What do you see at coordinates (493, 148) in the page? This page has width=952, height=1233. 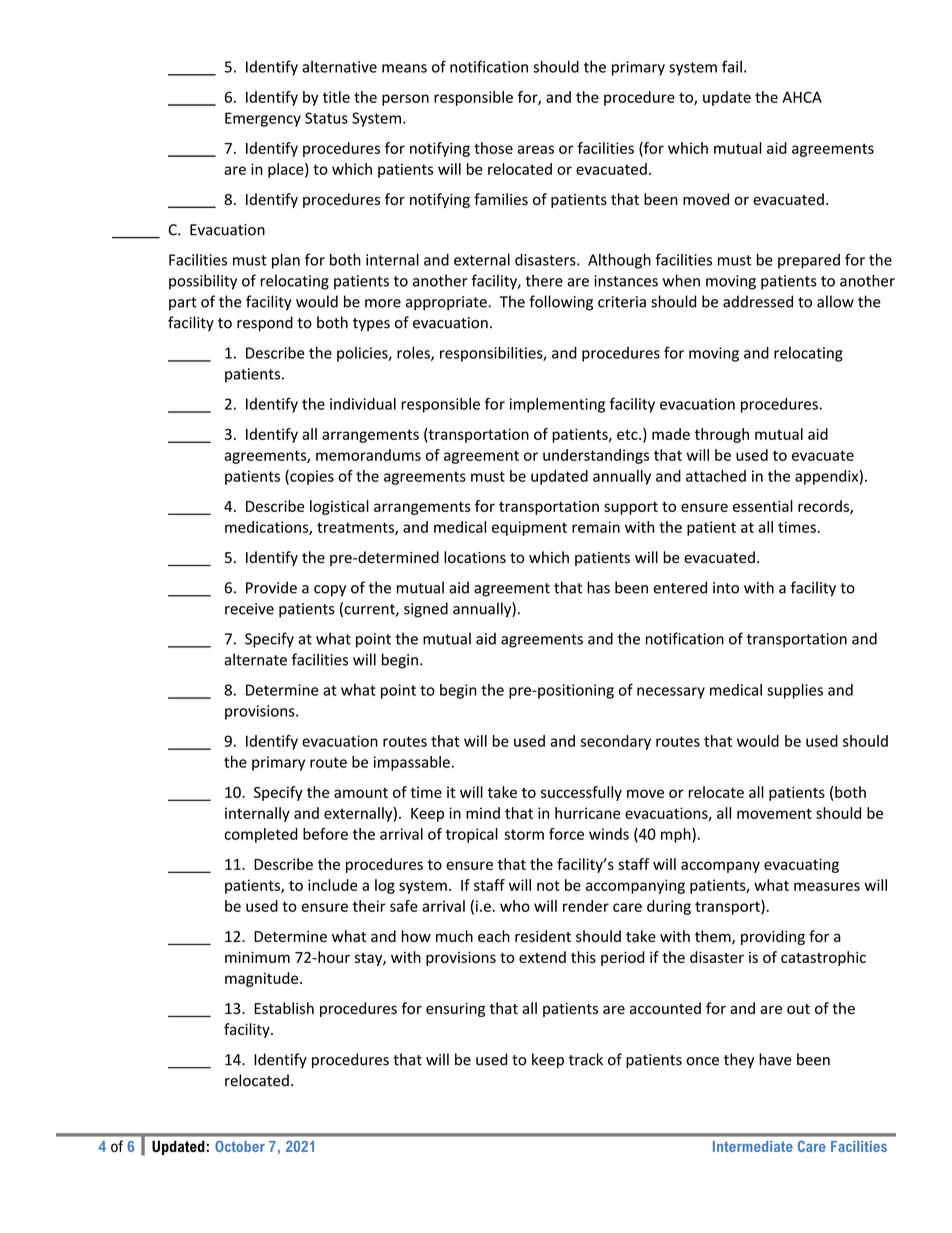 I see `those` at bounding box center [493, 148].
